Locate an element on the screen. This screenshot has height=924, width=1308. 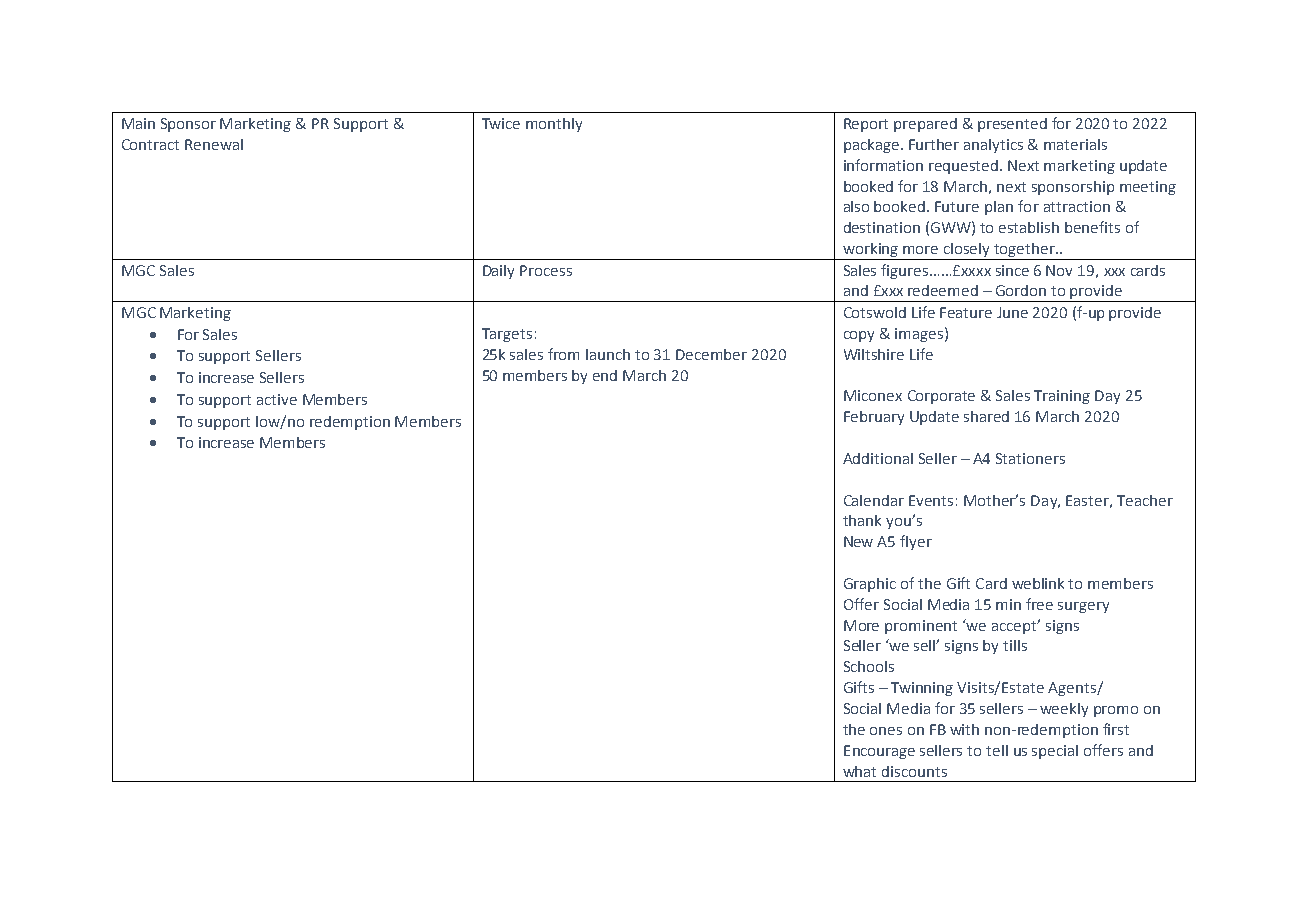
shared is located at coordinates (986, 416).
